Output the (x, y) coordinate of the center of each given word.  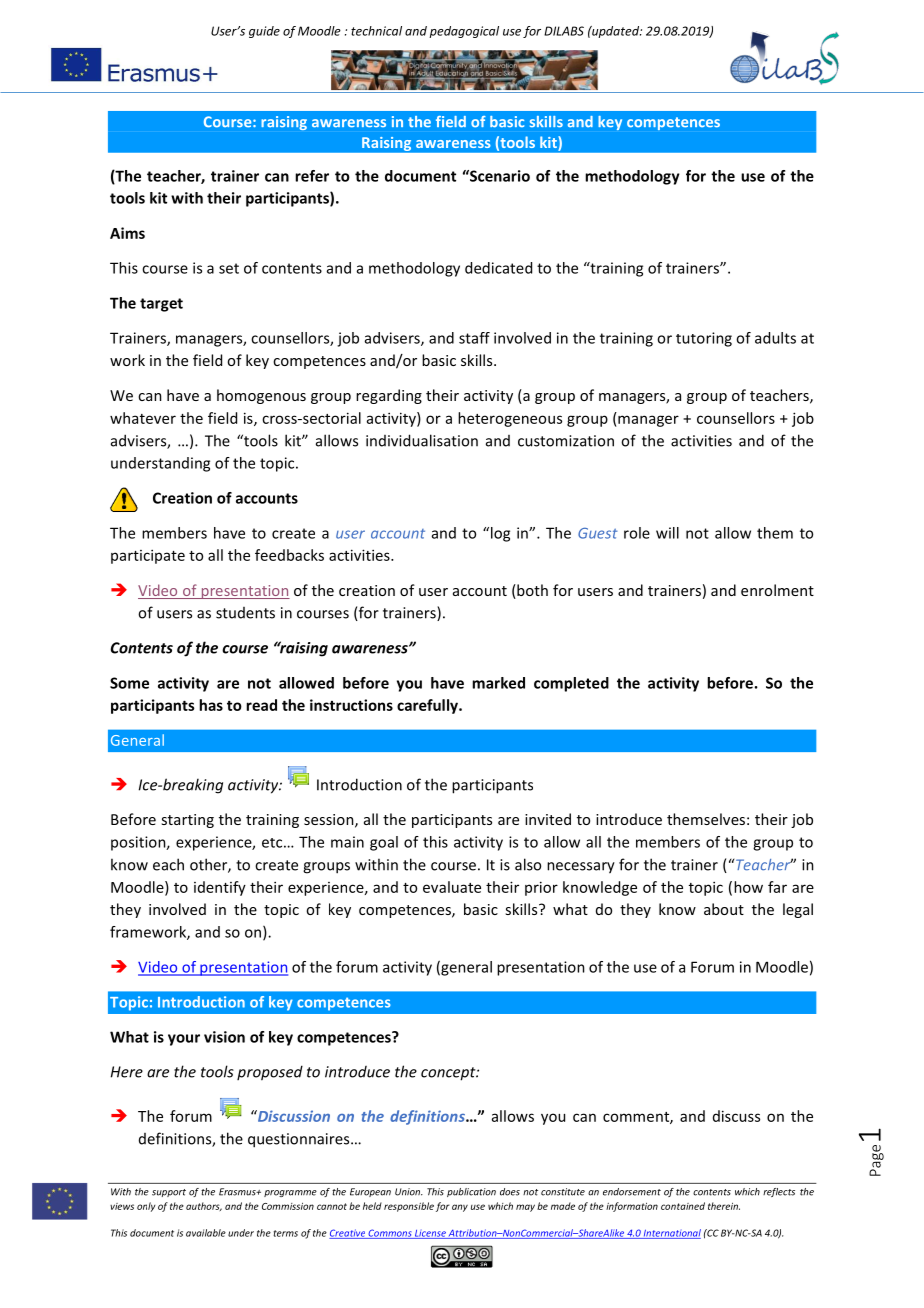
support (169, 1193)
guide (264, 32)
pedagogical (464, 32)
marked (498, 683)
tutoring (704, 339)
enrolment (777, 590)
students (245, 613)
